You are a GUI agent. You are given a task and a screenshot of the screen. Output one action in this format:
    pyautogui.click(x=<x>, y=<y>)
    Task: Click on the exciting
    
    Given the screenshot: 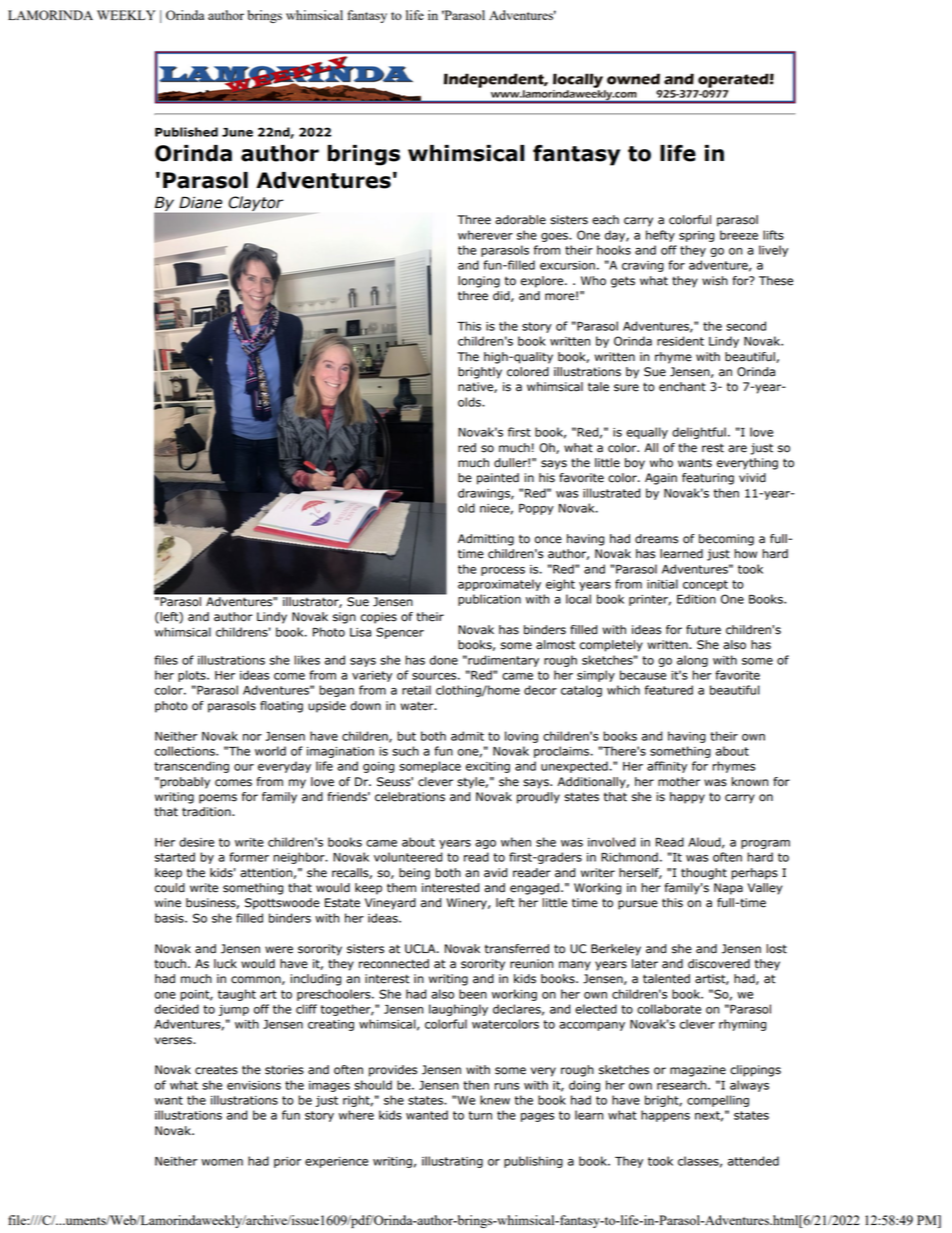 What is the action you would take?
    pyautogui.click(x=488, y=767)
